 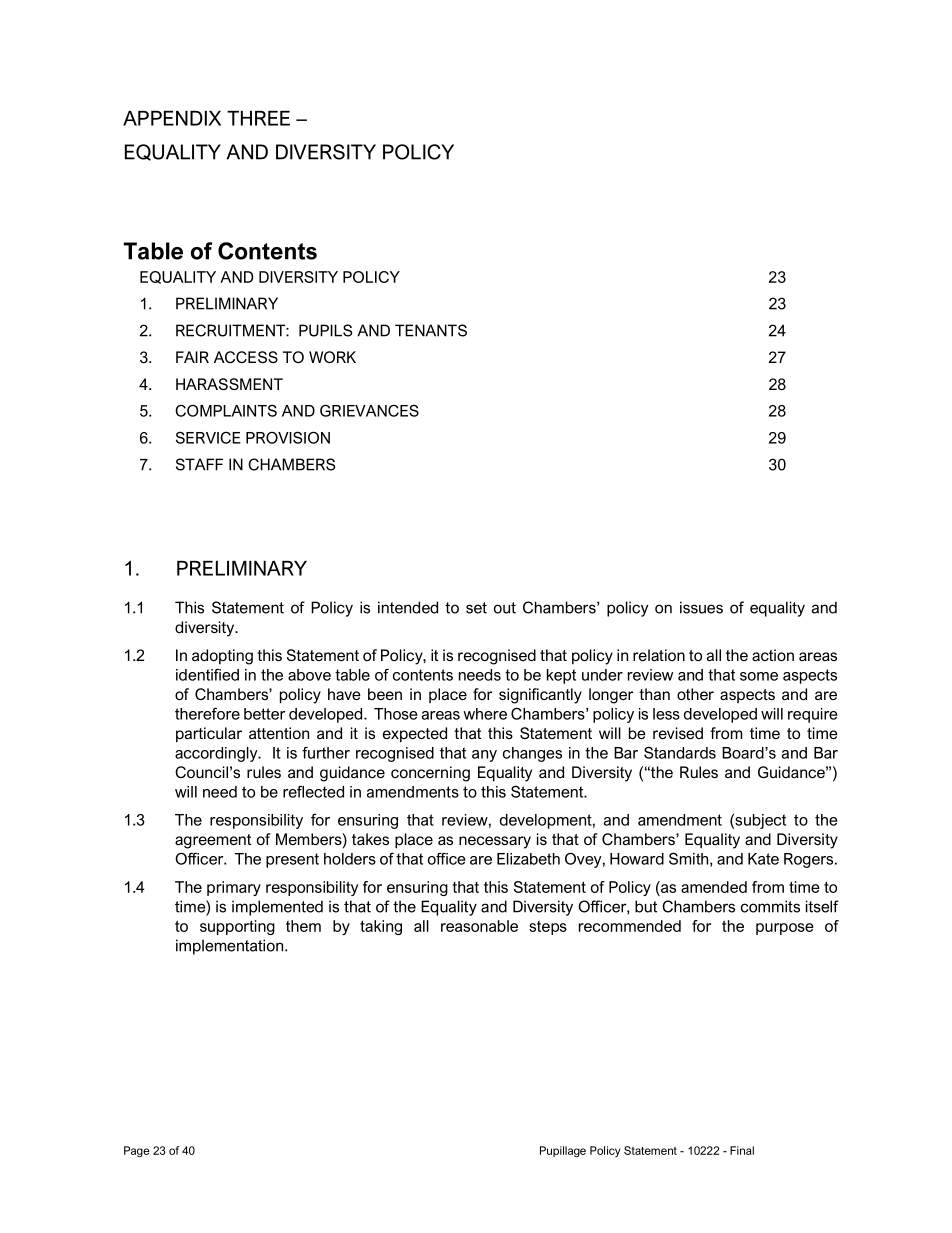 What do you see at coordinates (369, 410) in the screenshot?
I see `GRIEVANCES` at bounding box center [369, 410].
